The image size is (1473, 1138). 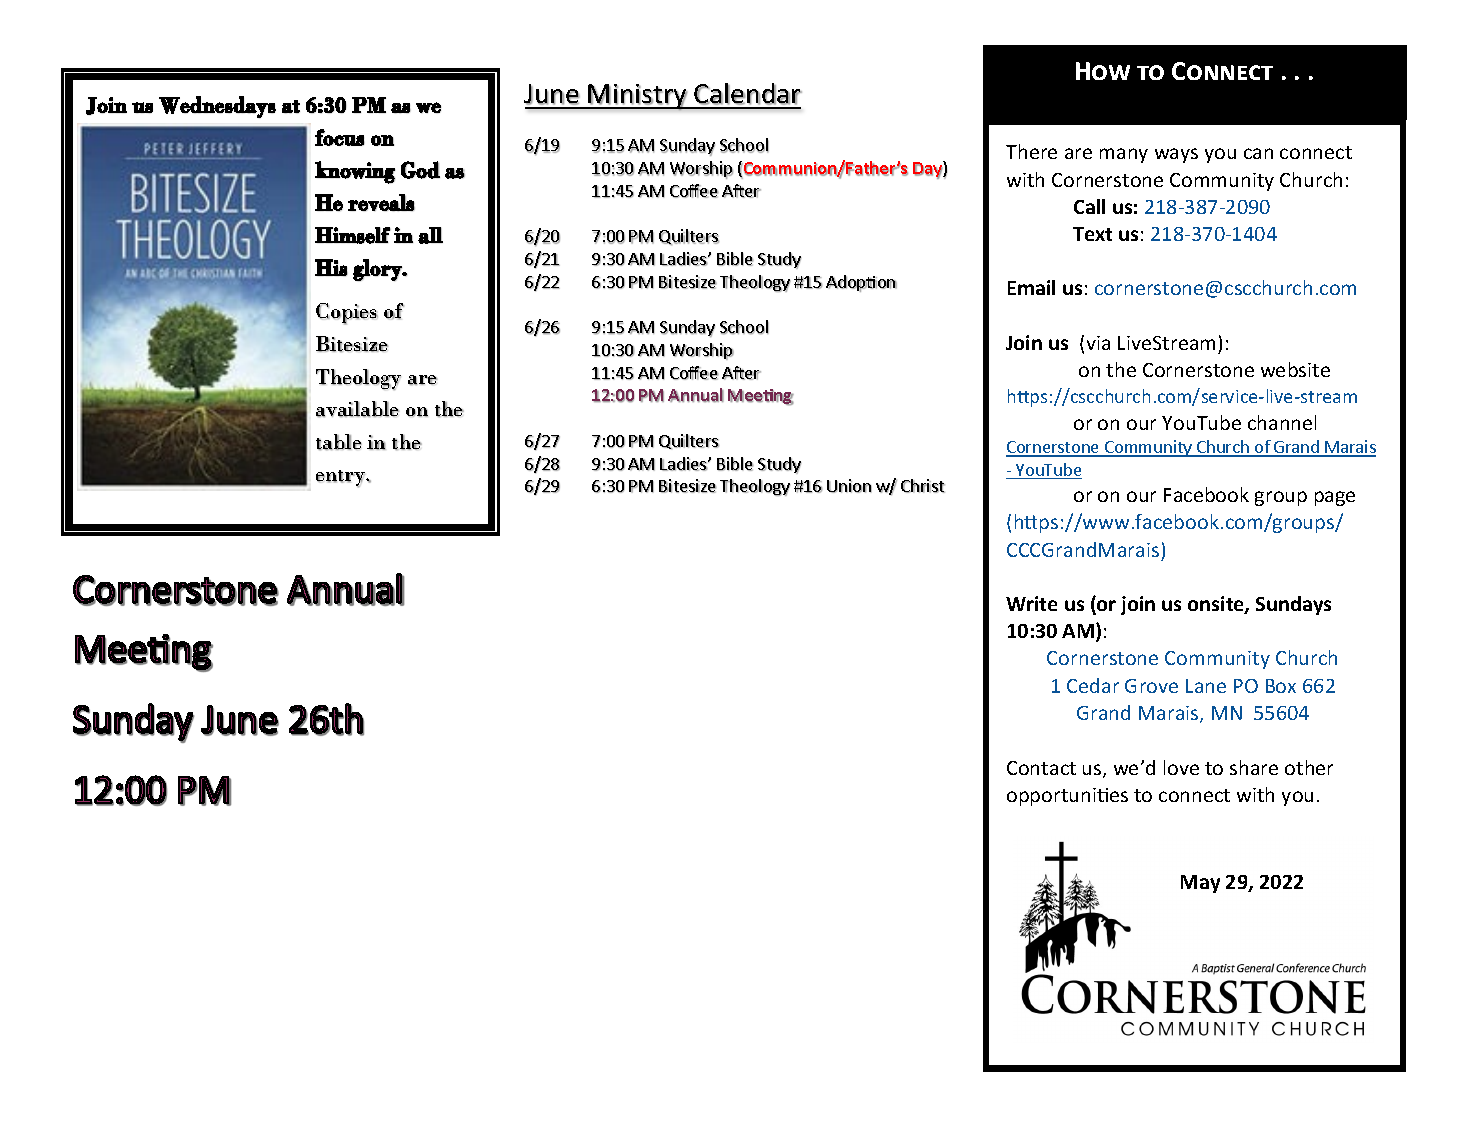 What do you see at coordinates (342, 479) in the document?
I see `entry` at bounding box center [342, 479].
